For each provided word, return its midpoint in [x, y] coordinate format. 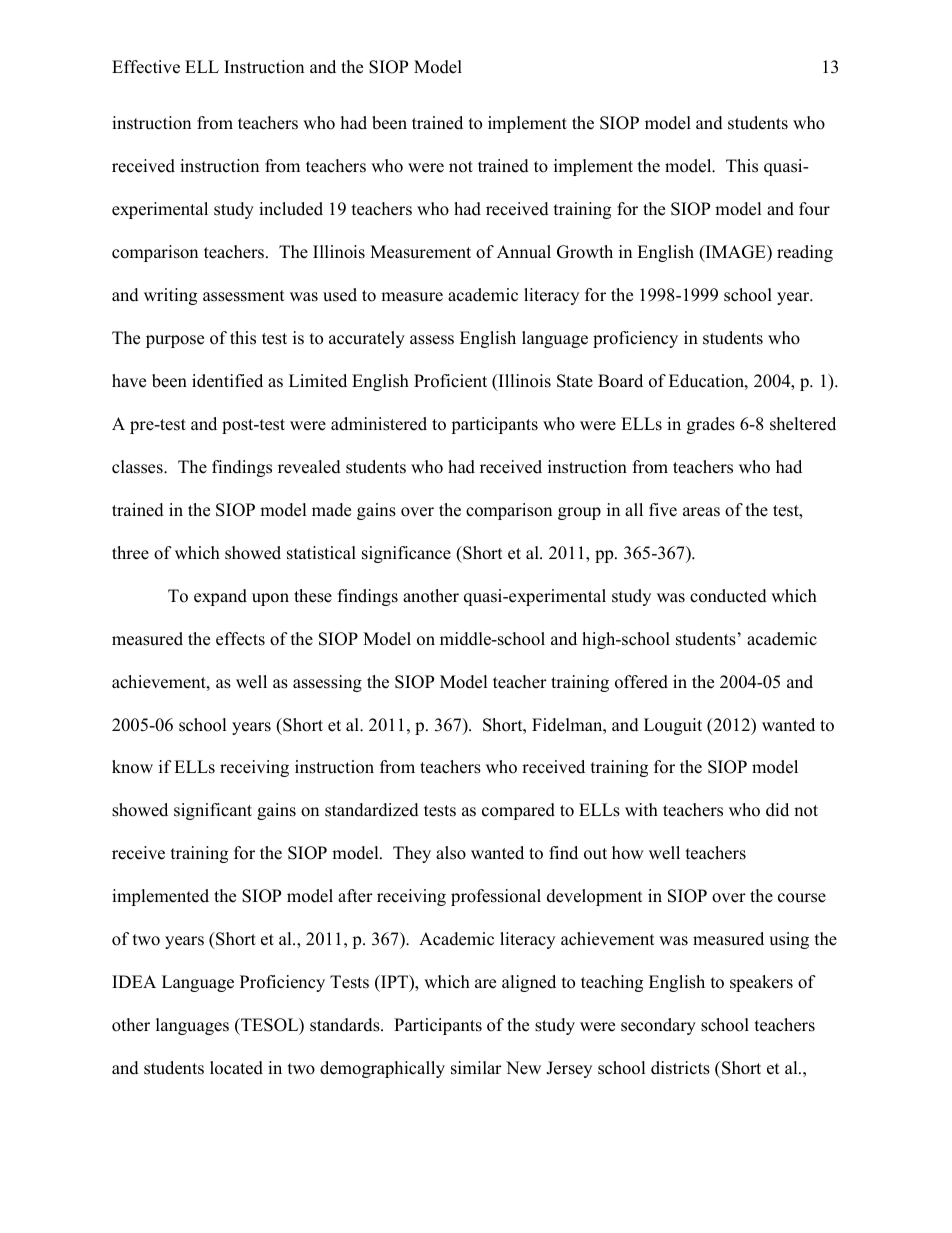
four [814, 209]
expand [220, 597]
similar [476, 1068]
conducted [728, 596]
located [236, 1068]
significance [406, 554]
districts [680, 1068]
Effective [146, 67]
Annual [524, 252]
